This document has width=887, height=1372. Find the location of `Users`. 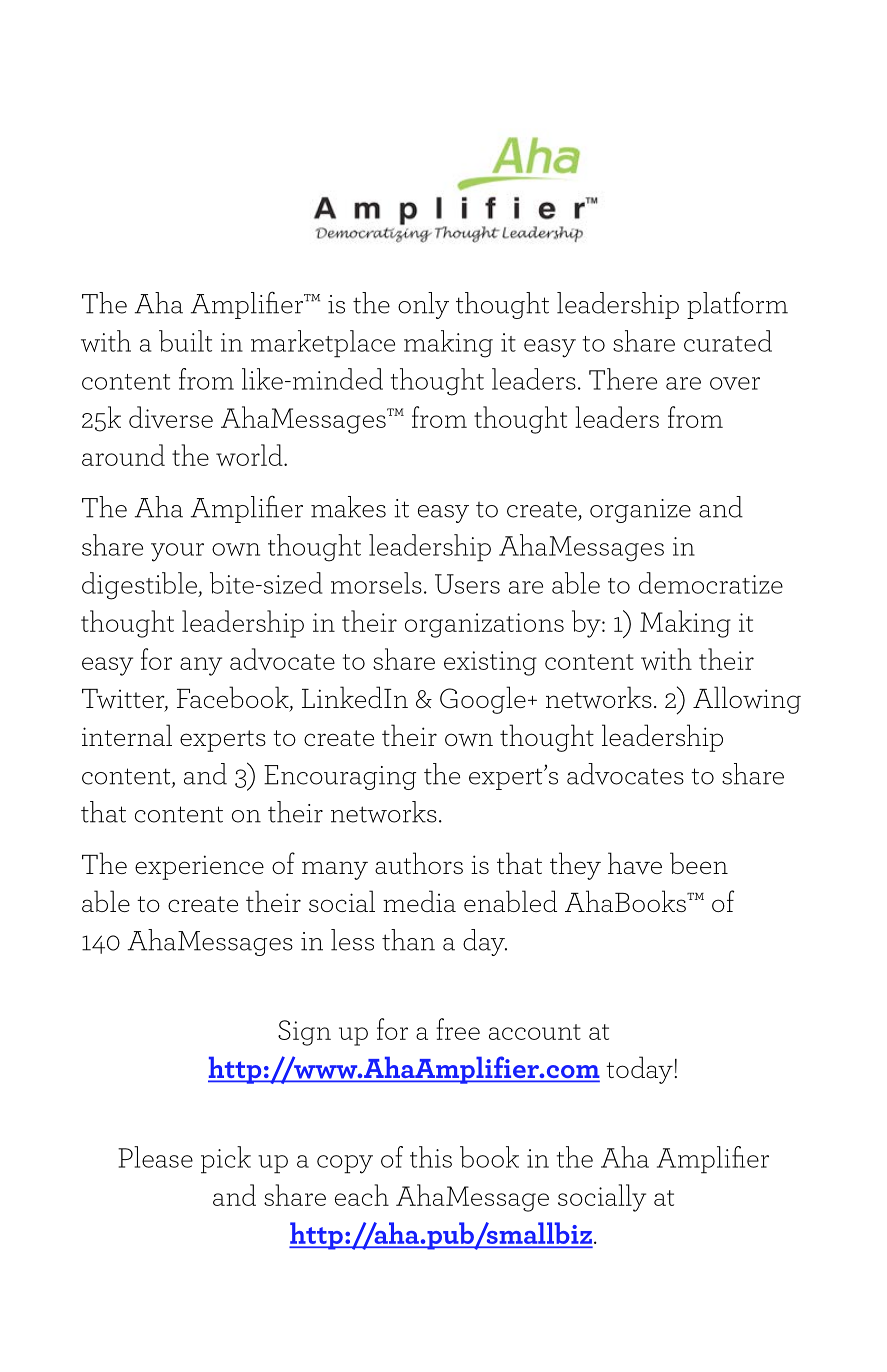

Users is located at coordinates (467, 584).
